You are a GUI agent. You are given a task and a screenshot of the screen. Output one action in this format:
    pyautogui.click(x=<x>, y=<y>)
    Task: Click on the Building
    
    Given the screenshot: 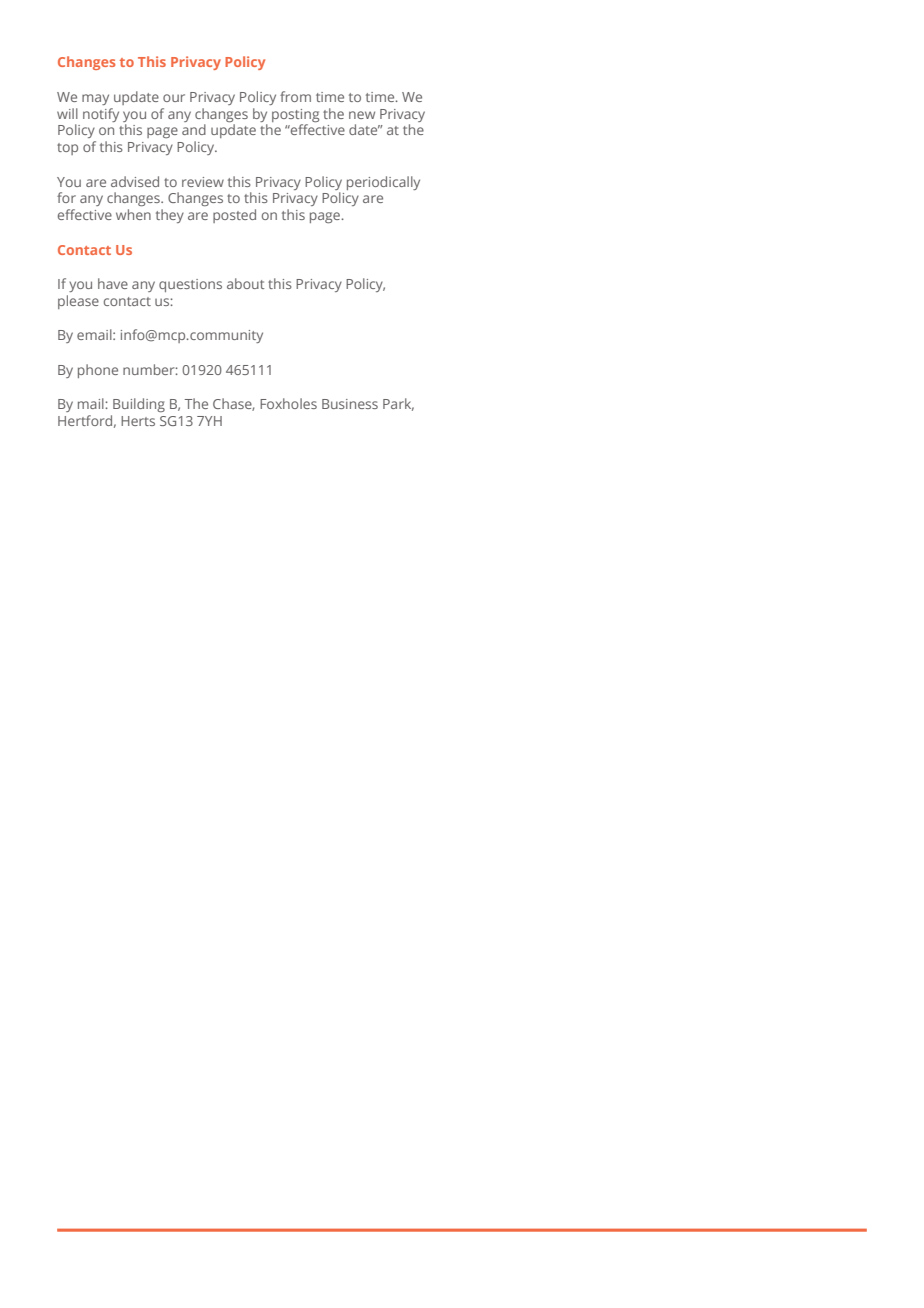 What is the action you would take?
    pyautogui.click(x=139, y=405)
